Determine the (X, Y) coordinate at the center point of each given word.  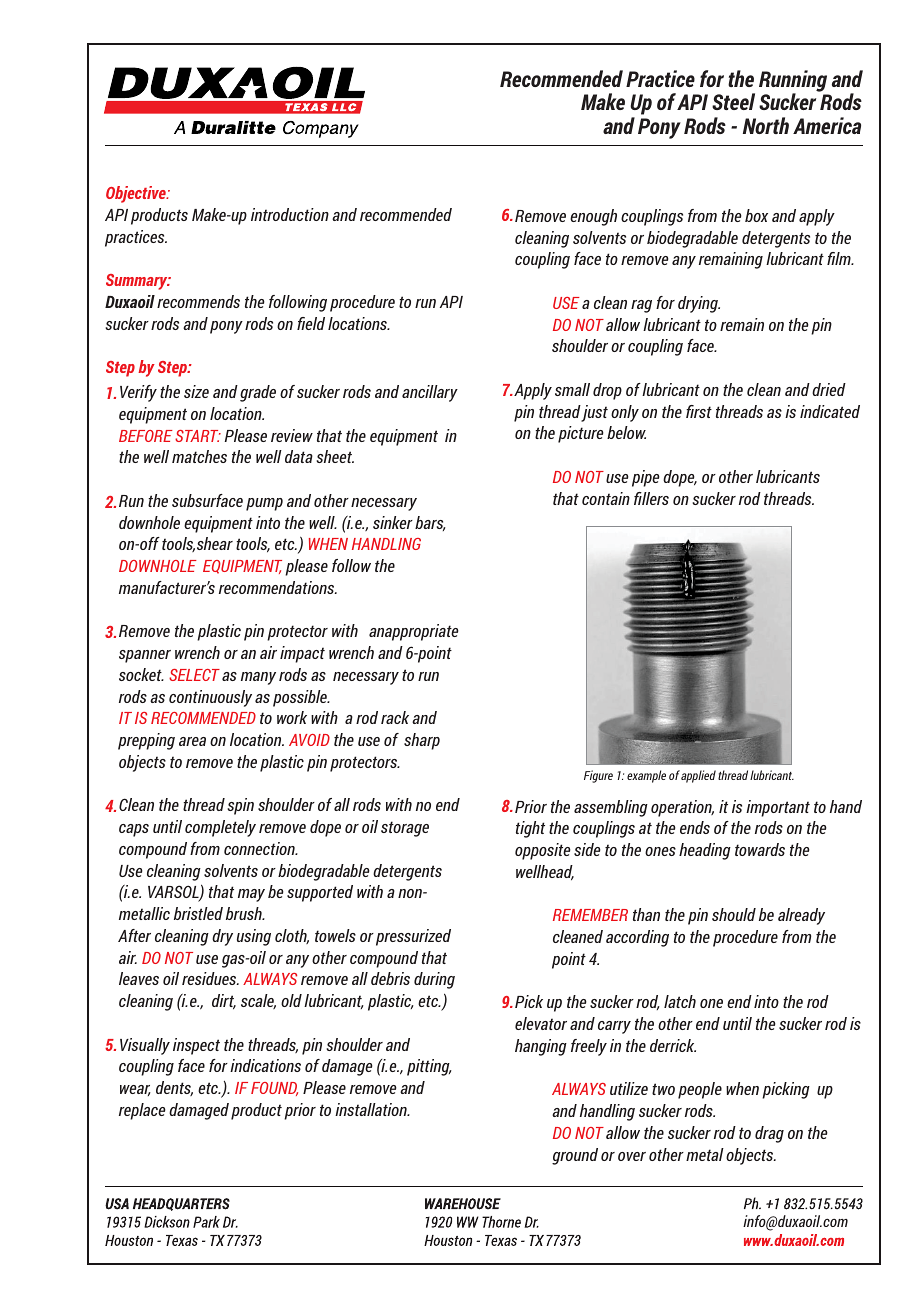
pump (264, 504)
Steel (733, 101)
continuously (210, 698)
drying (699, 304)
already (801, 916)
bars (430, 523)
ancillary (430, 393)
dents (174, 1088)
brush (245, 913)
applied (698, 776)
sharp (422, 741)
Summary (138, 282)
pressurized (413, 937)
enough (593, 217)
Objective (137, 194)
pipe (646, 478)
